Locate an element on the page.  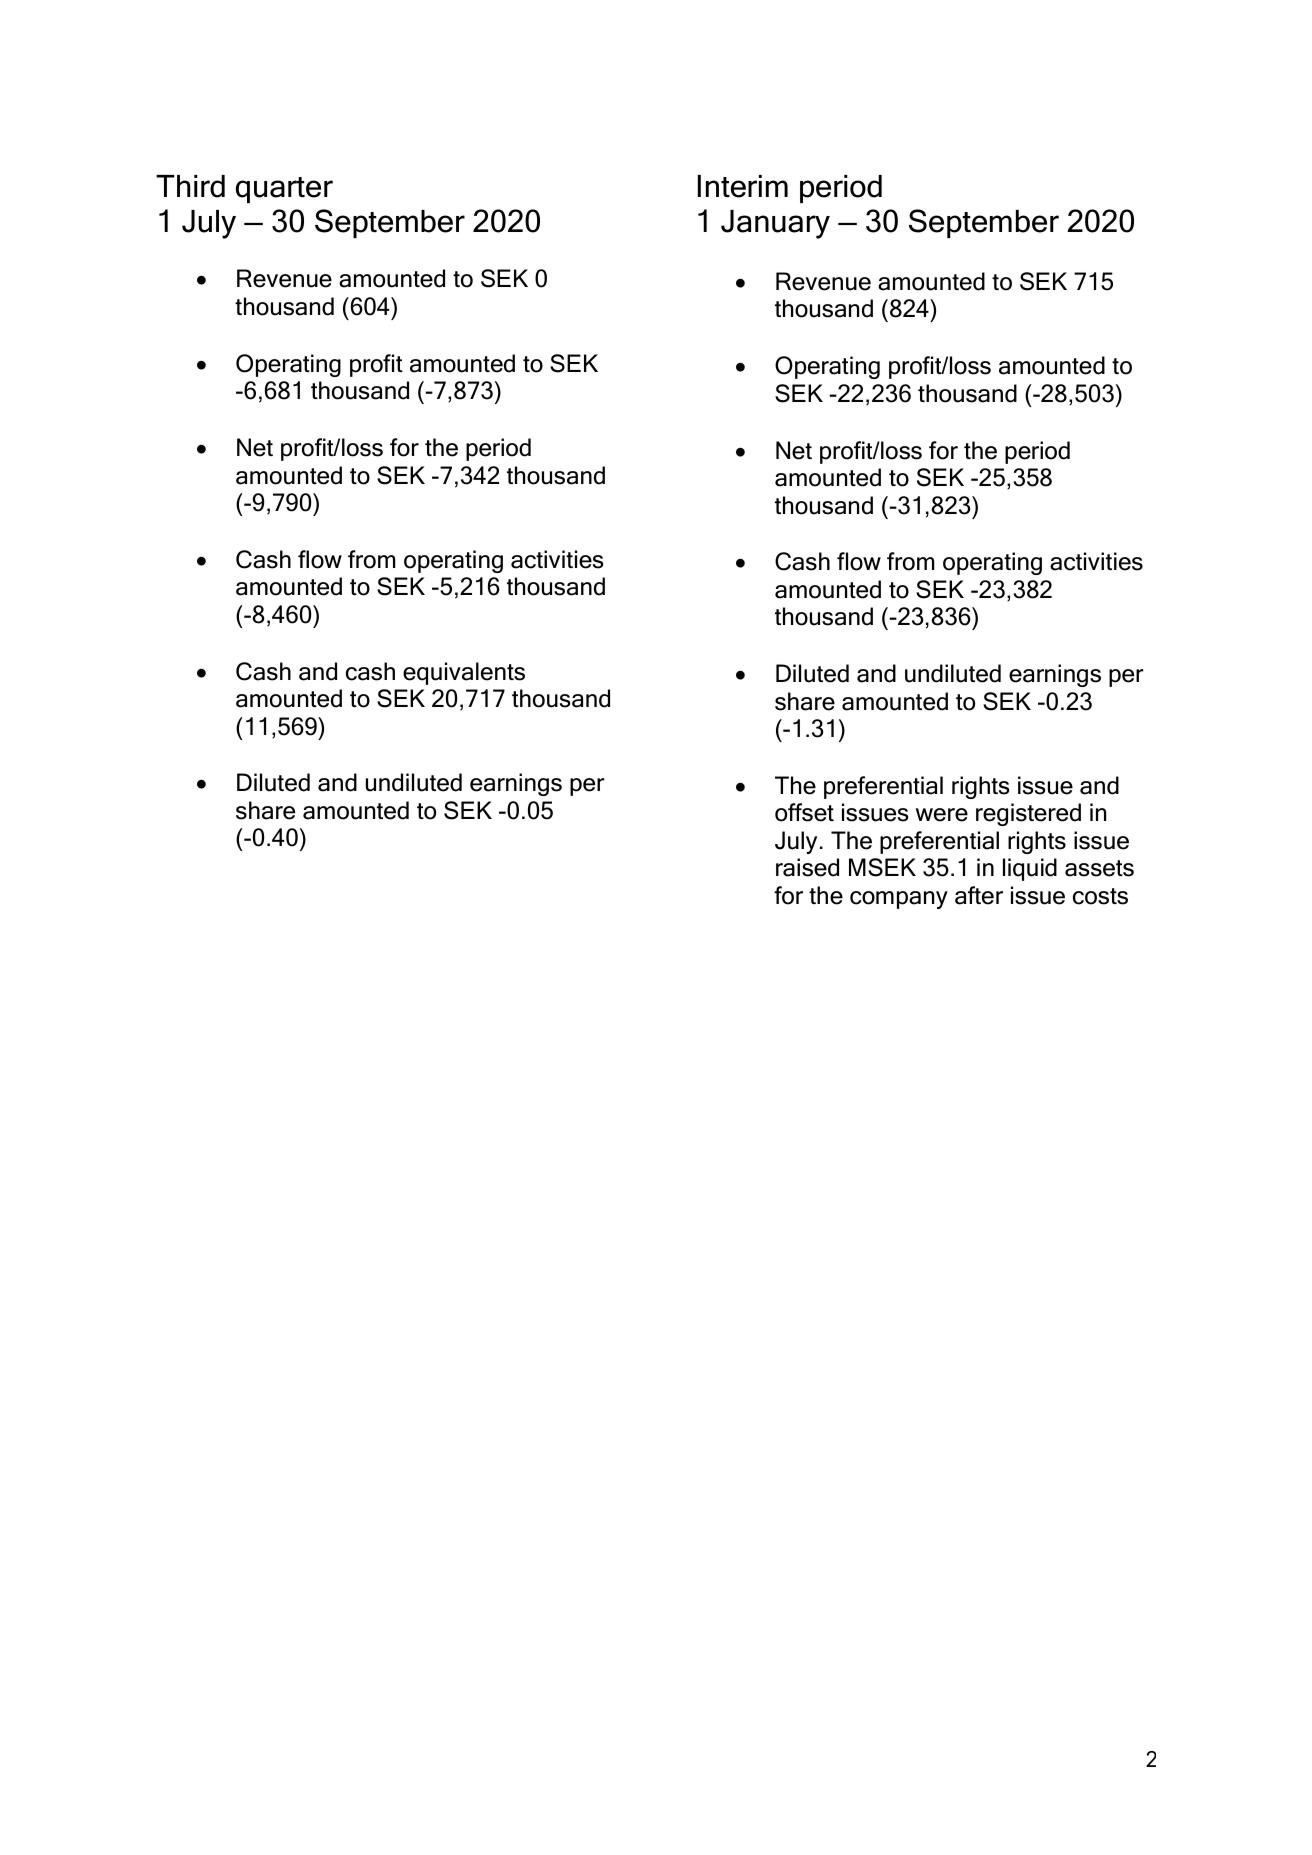
were is located at coordinates (942, 815).
